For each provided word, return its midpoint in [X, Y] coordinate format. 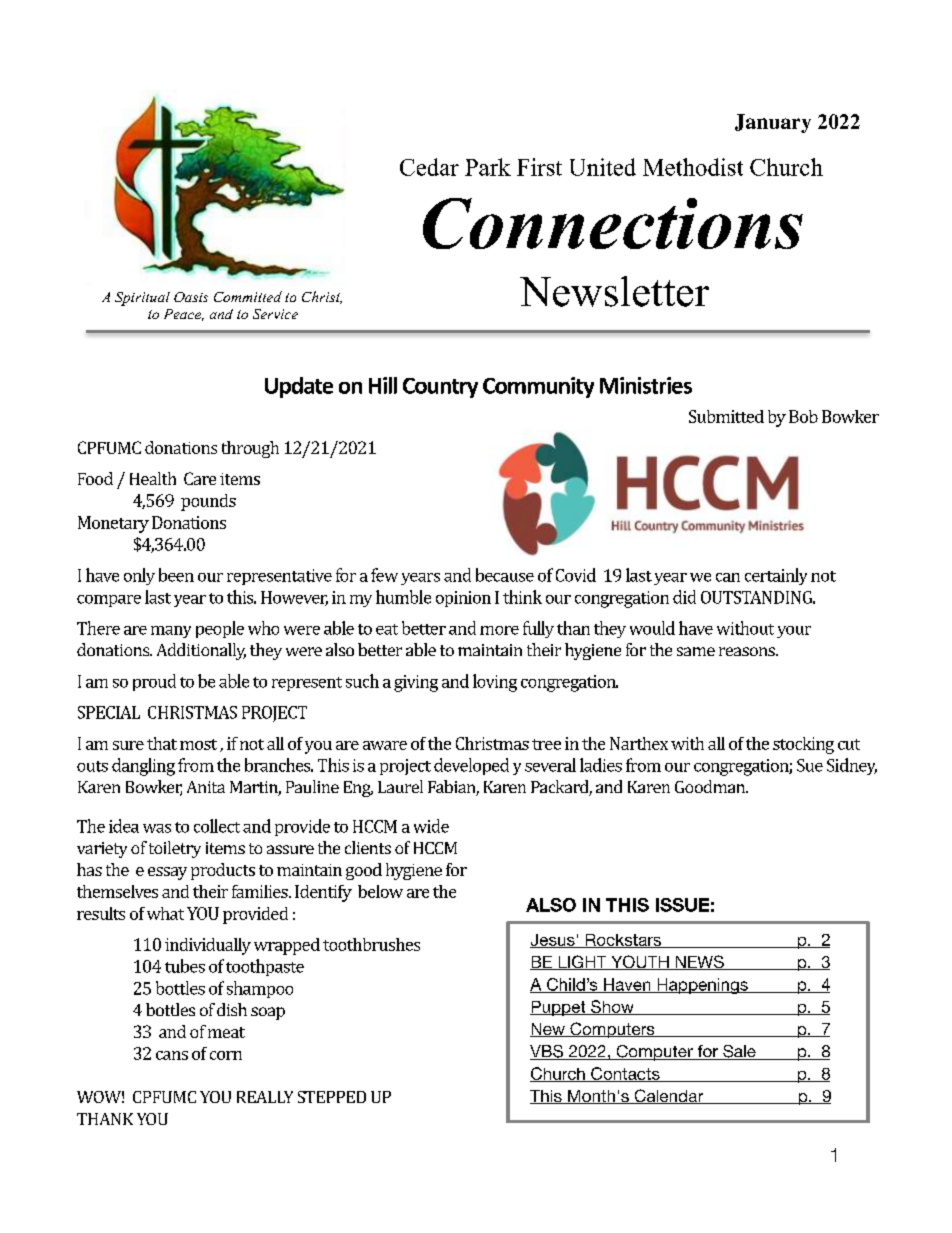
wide [431, 826]
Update [299, 387]
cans [172, 1055]
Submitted [726, 416]
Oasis [191, 297]
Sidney [852, 766]
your [794, 632]
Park [488, 167]
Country [440, 388]
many [171, 632]
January [773, 123]
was [157, 828]
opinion [463, 599]
